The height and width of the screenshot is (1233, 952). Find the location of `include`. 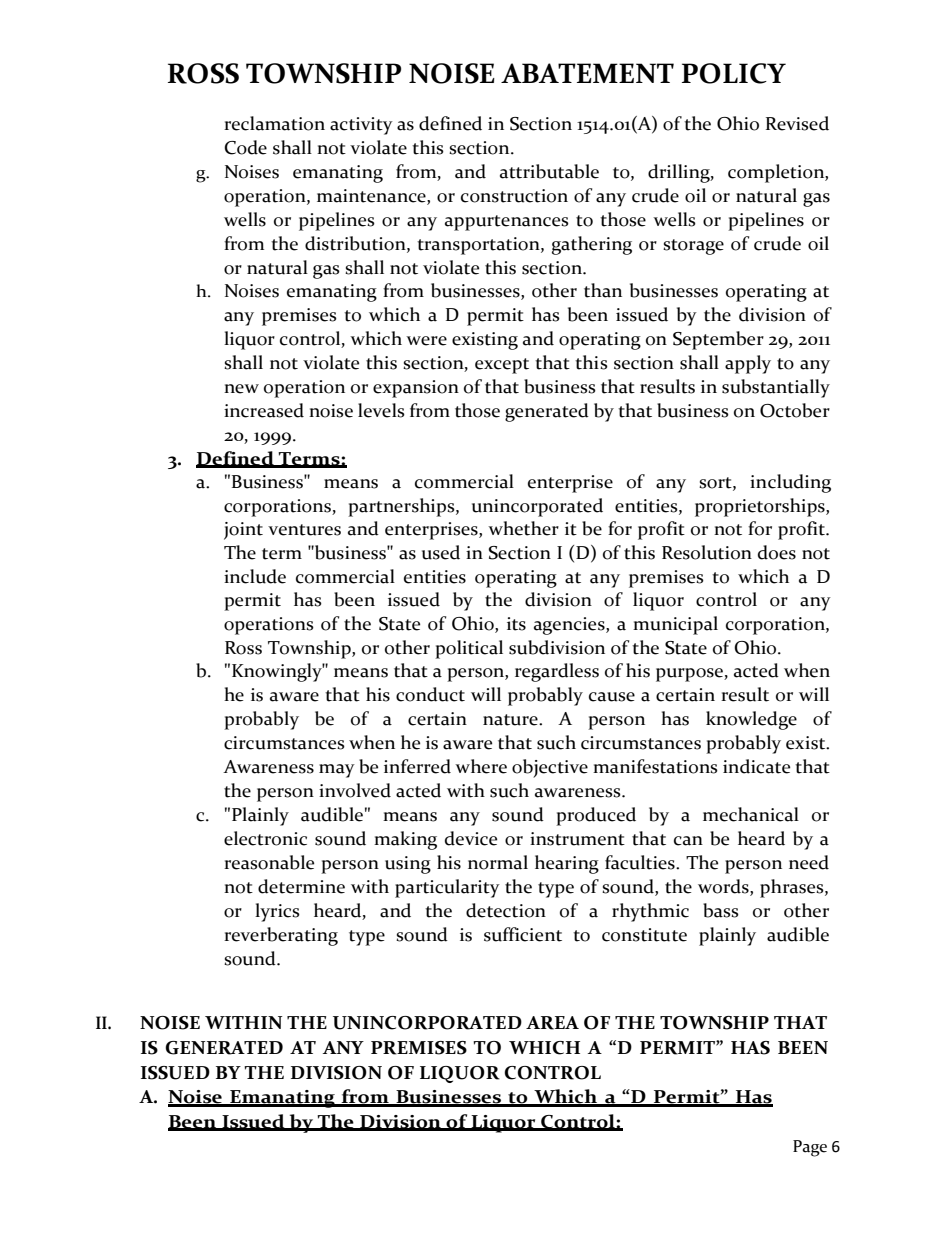

include is located at coordinates (255, 576).
